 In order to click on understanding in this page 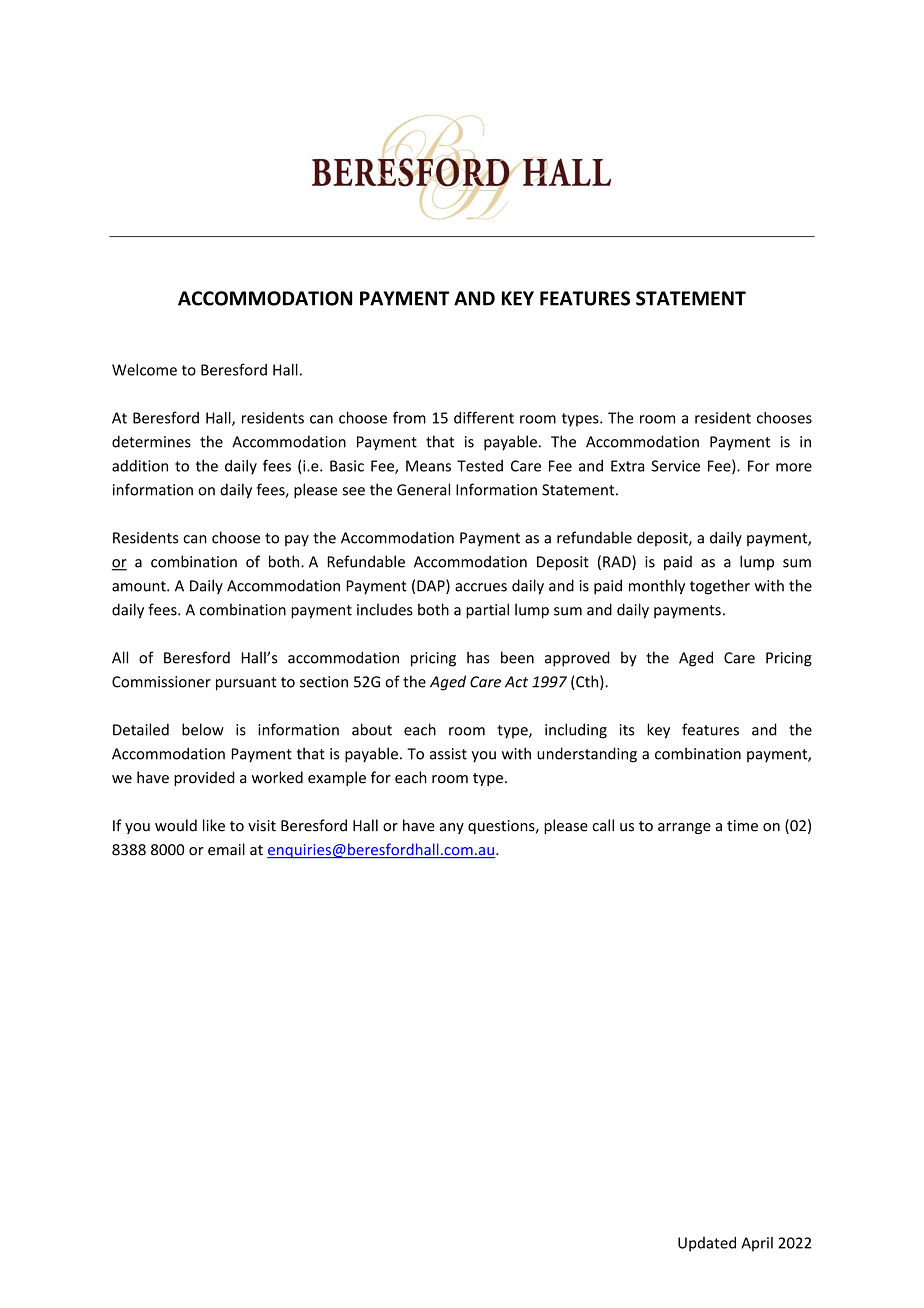, I will do `click(587, 755)`.
